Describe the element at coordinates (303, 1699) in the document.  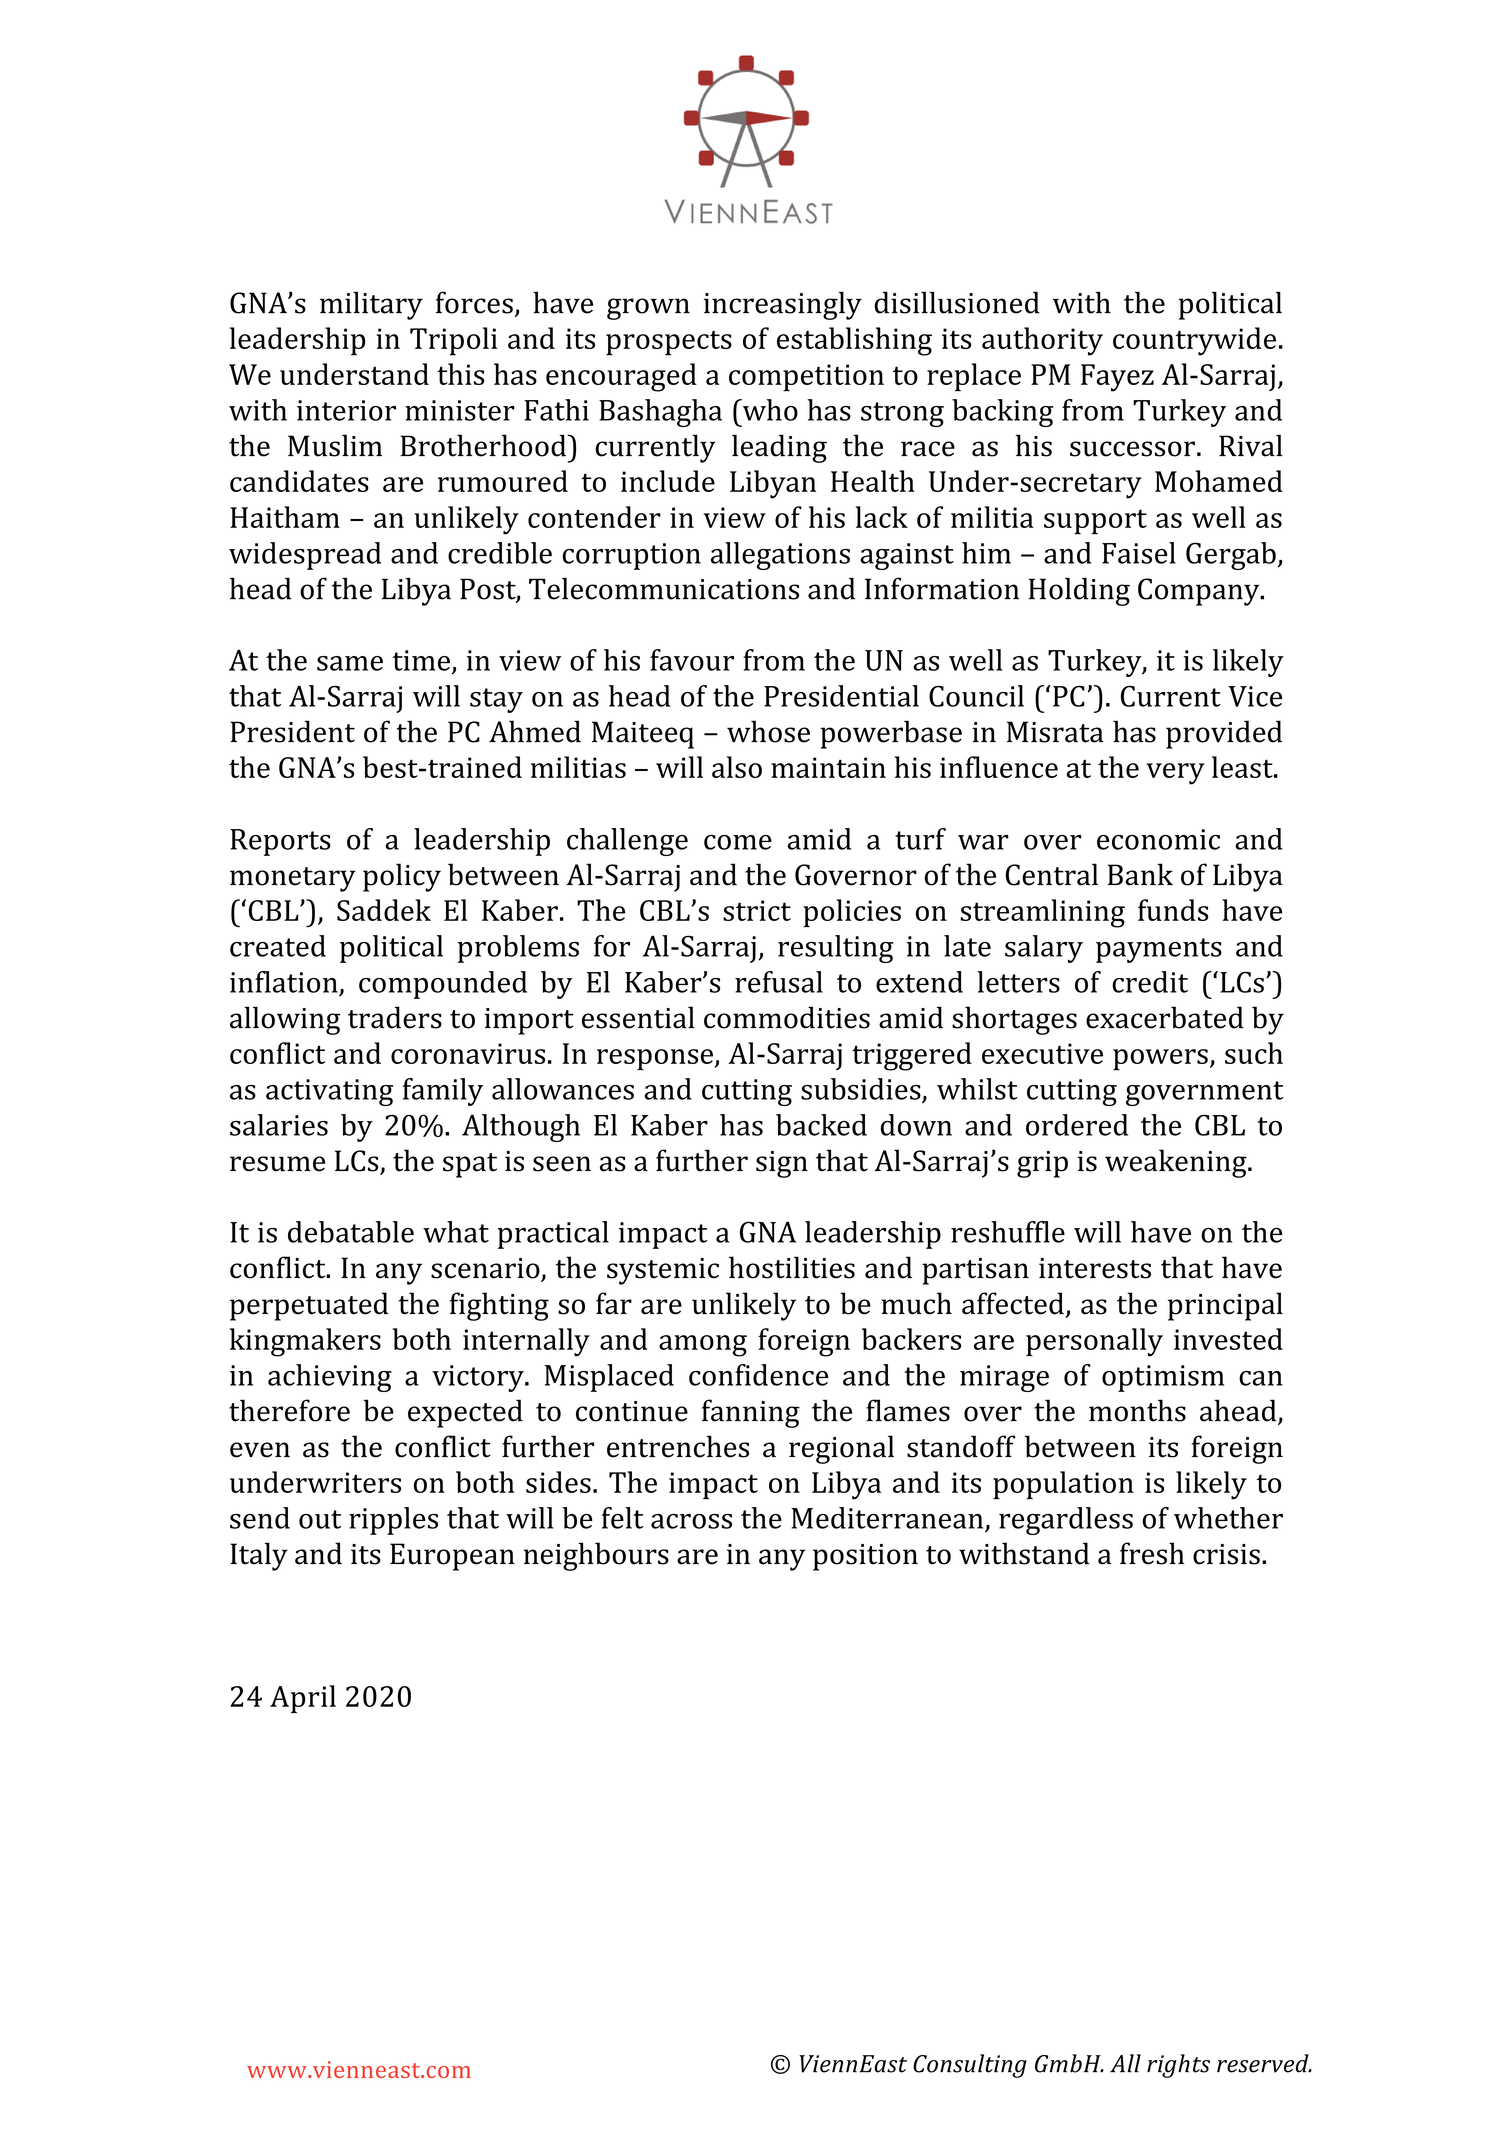
I see `April` at that location.
